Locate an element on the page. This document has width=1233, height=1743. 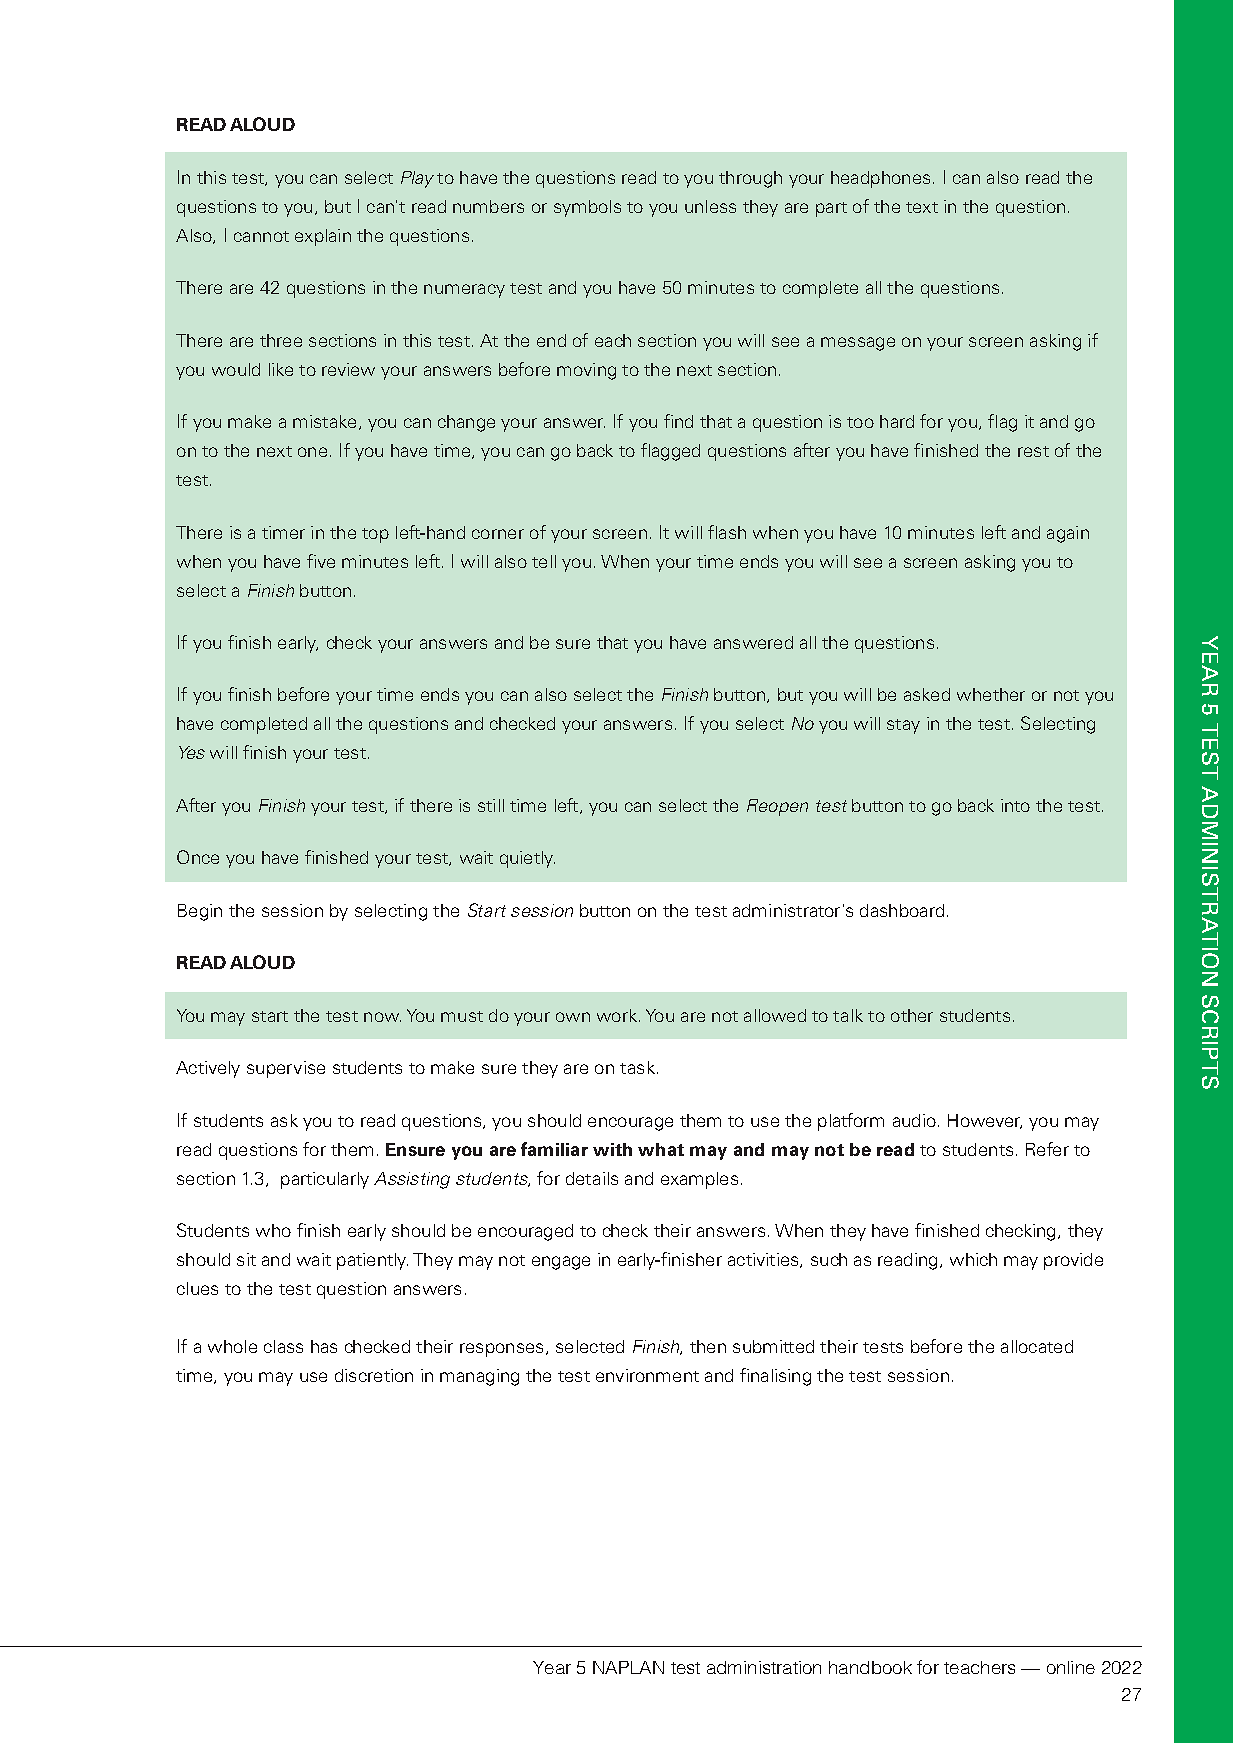
quietly is located at coordinates (527, 859).
